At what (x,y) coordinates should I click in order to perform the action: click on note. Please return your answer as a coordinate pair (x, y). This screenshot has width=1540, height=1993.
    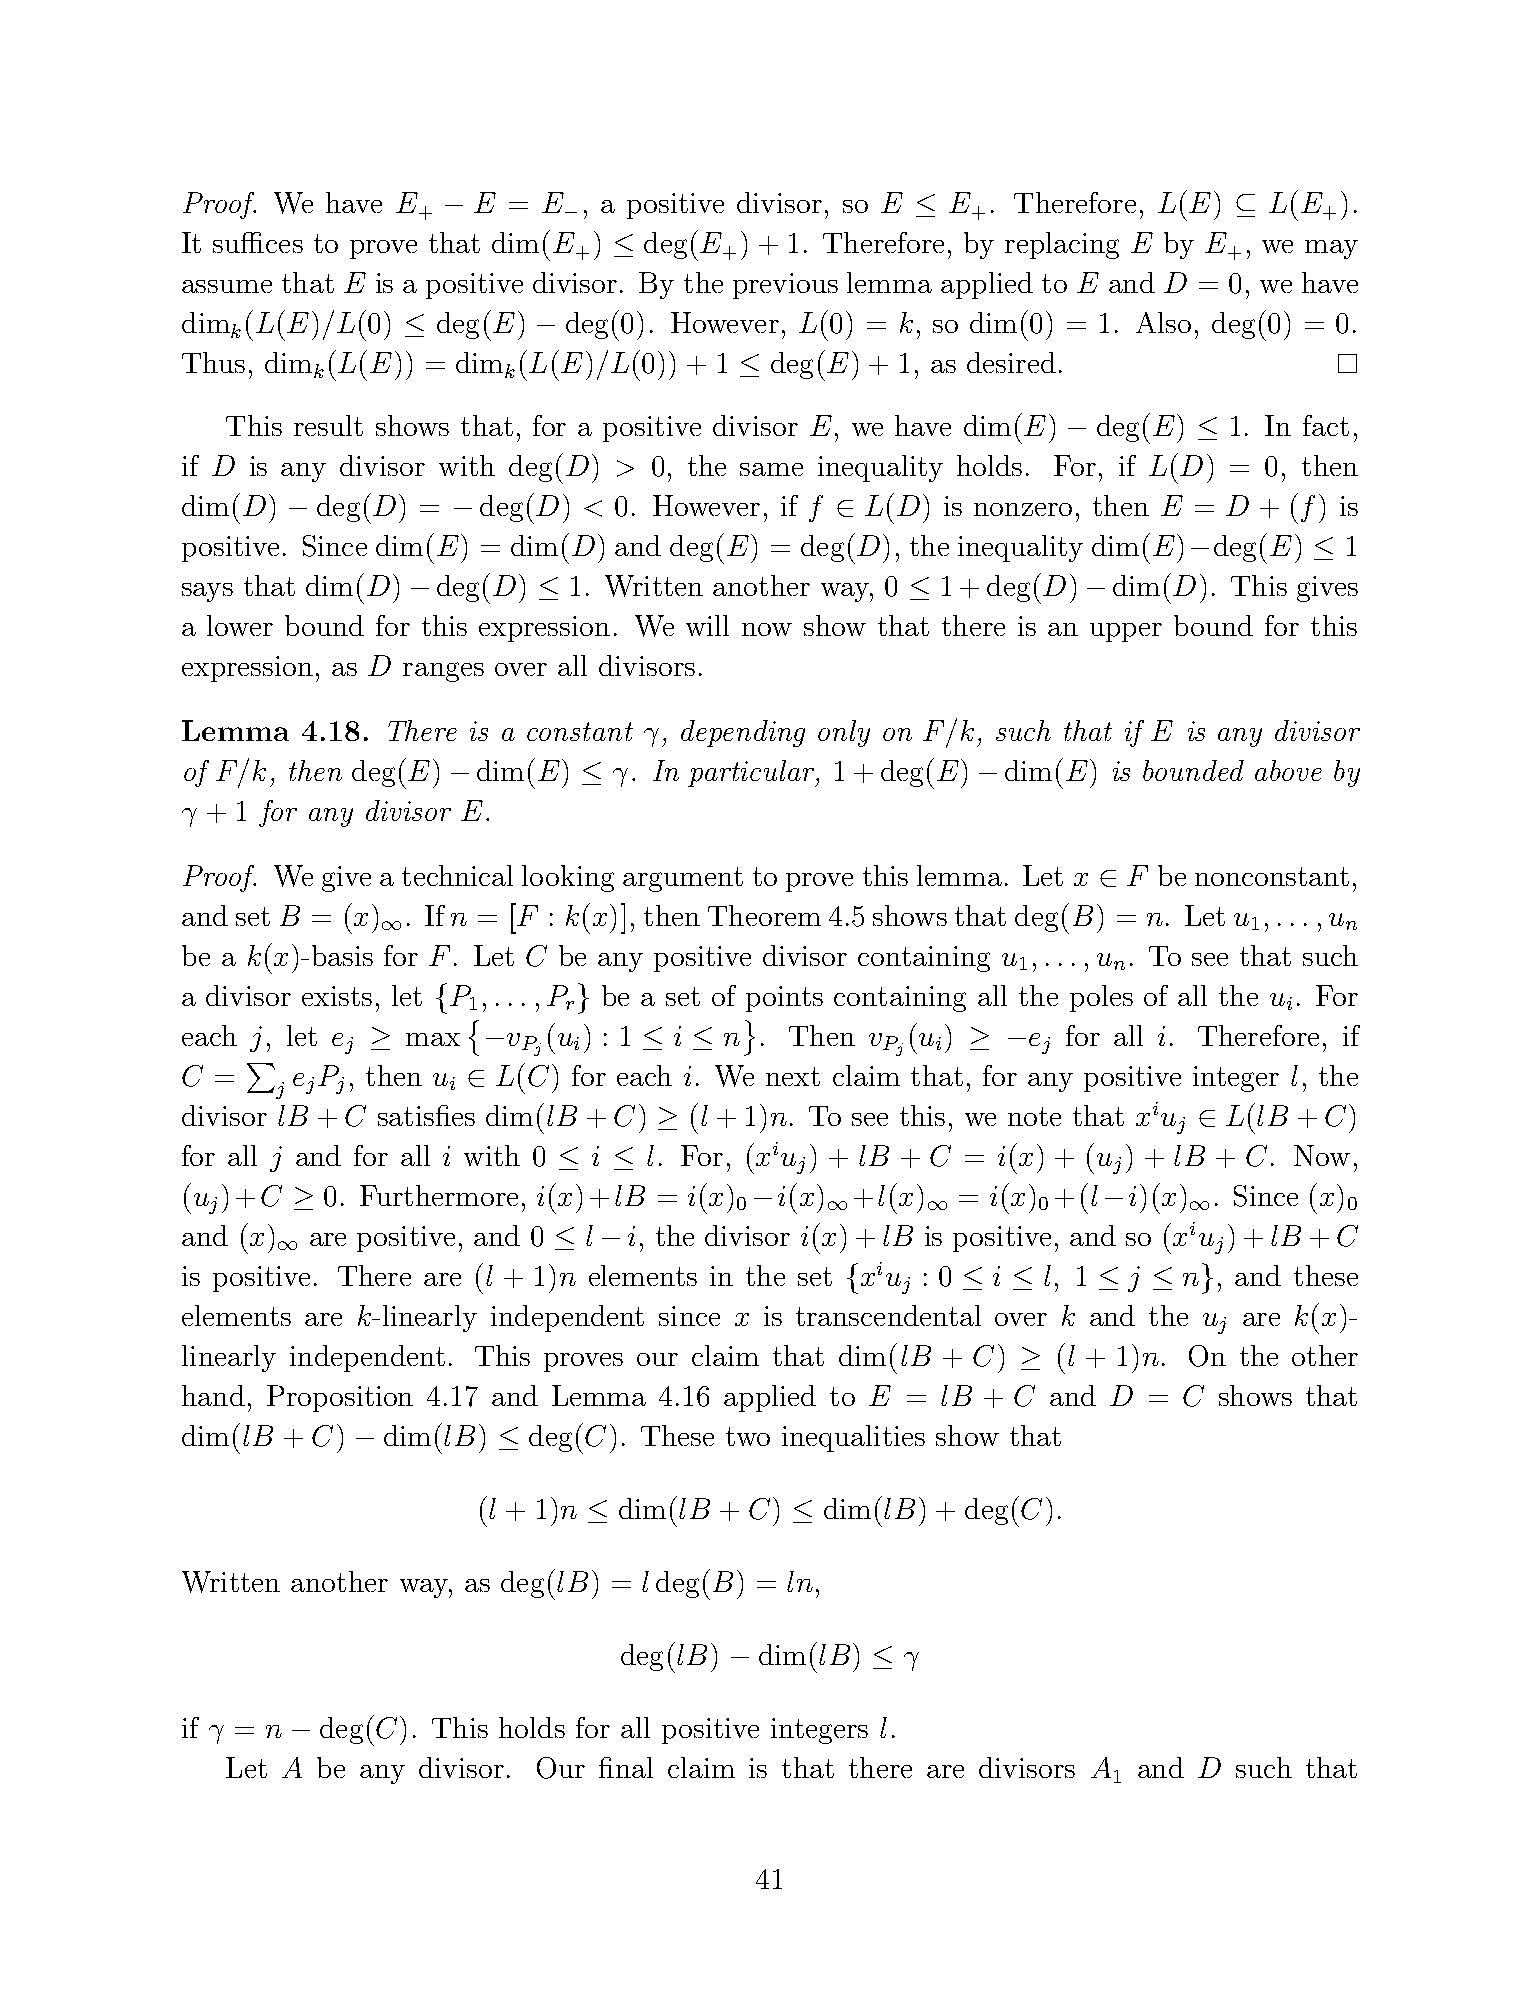
    Looking at the image, I should click on (1034, 1116).
